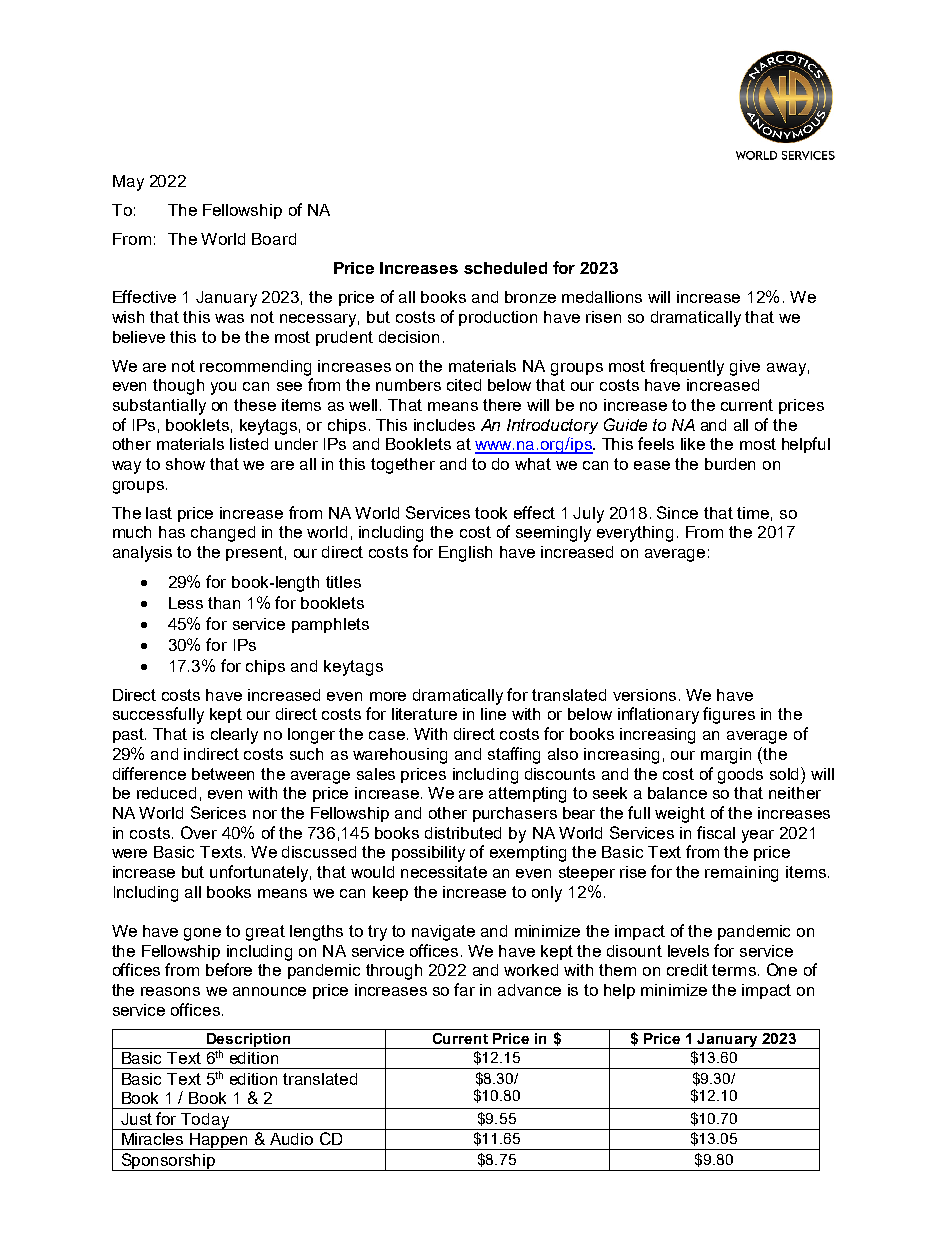  Describe the element at coordinates (274, 239) in the page. I see `Board` at that location.
